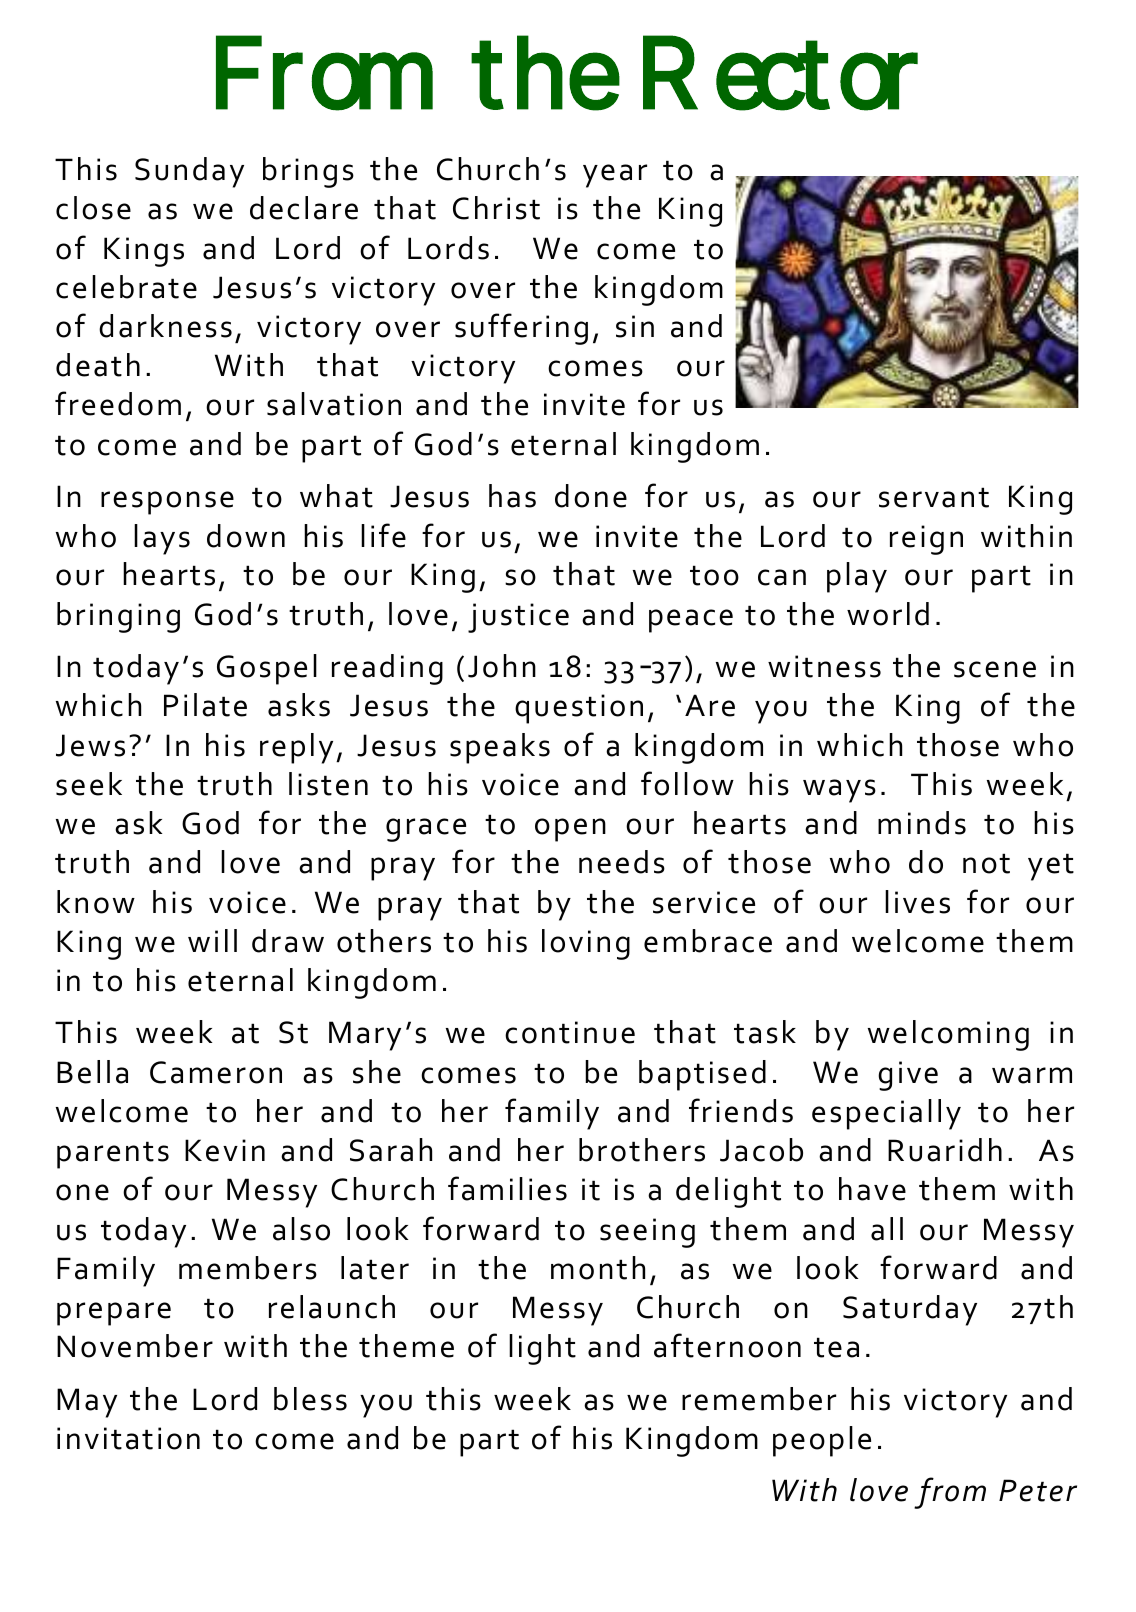 The image size is (1136, 1612). What do you see at coordinates (872, 1189) in the page?
I see `have` at bounding box center [872, 1189].
